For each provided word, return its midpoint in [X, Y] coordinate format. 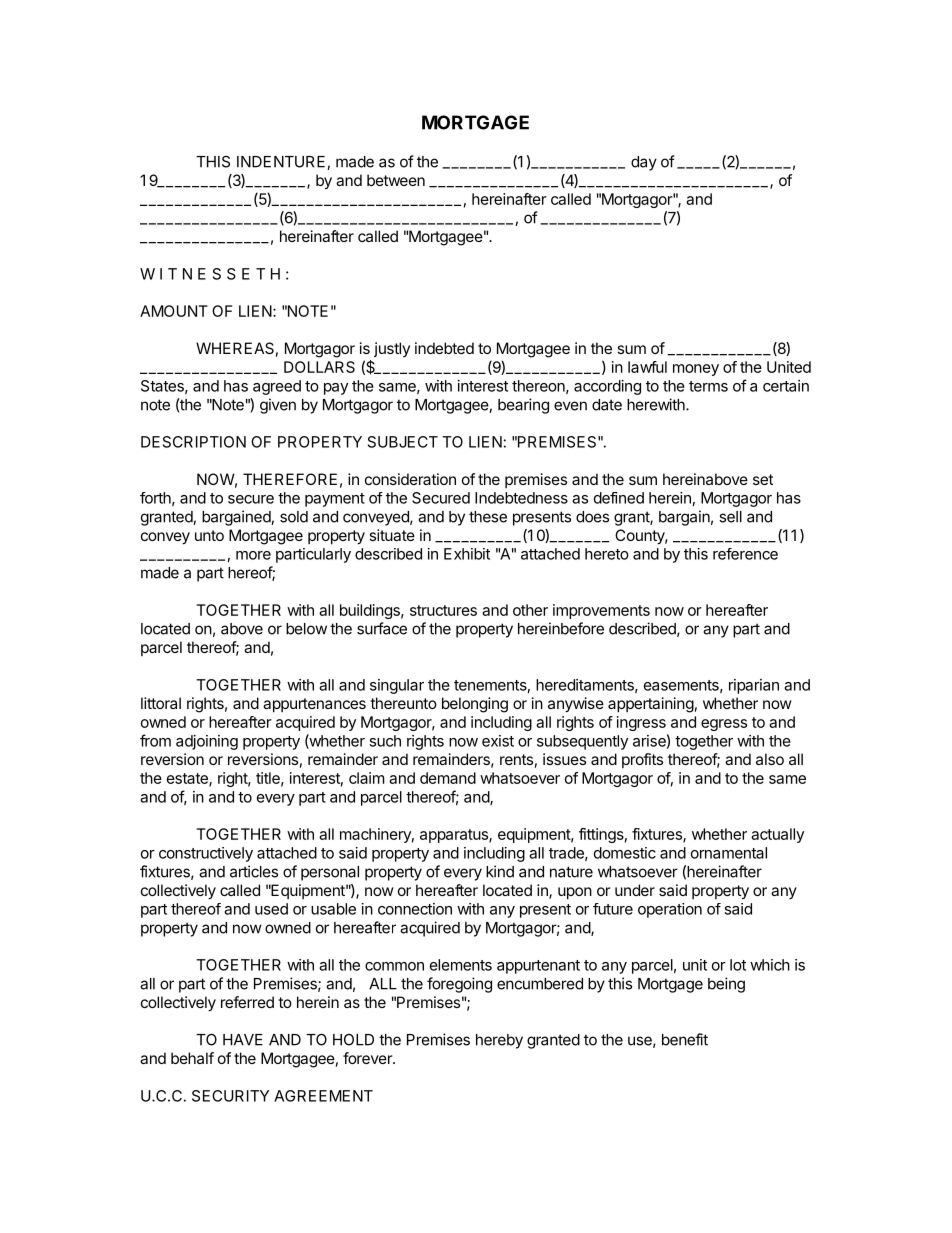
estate [188, 779]
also [770, 759]
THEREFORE [290, 479]
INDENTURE [282, 163]
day [644, 163]
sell [730, 517]
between [396, 180]
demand [448, 778]
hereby [499, 1041]
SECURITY [230, 1096]
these [488, 517]
